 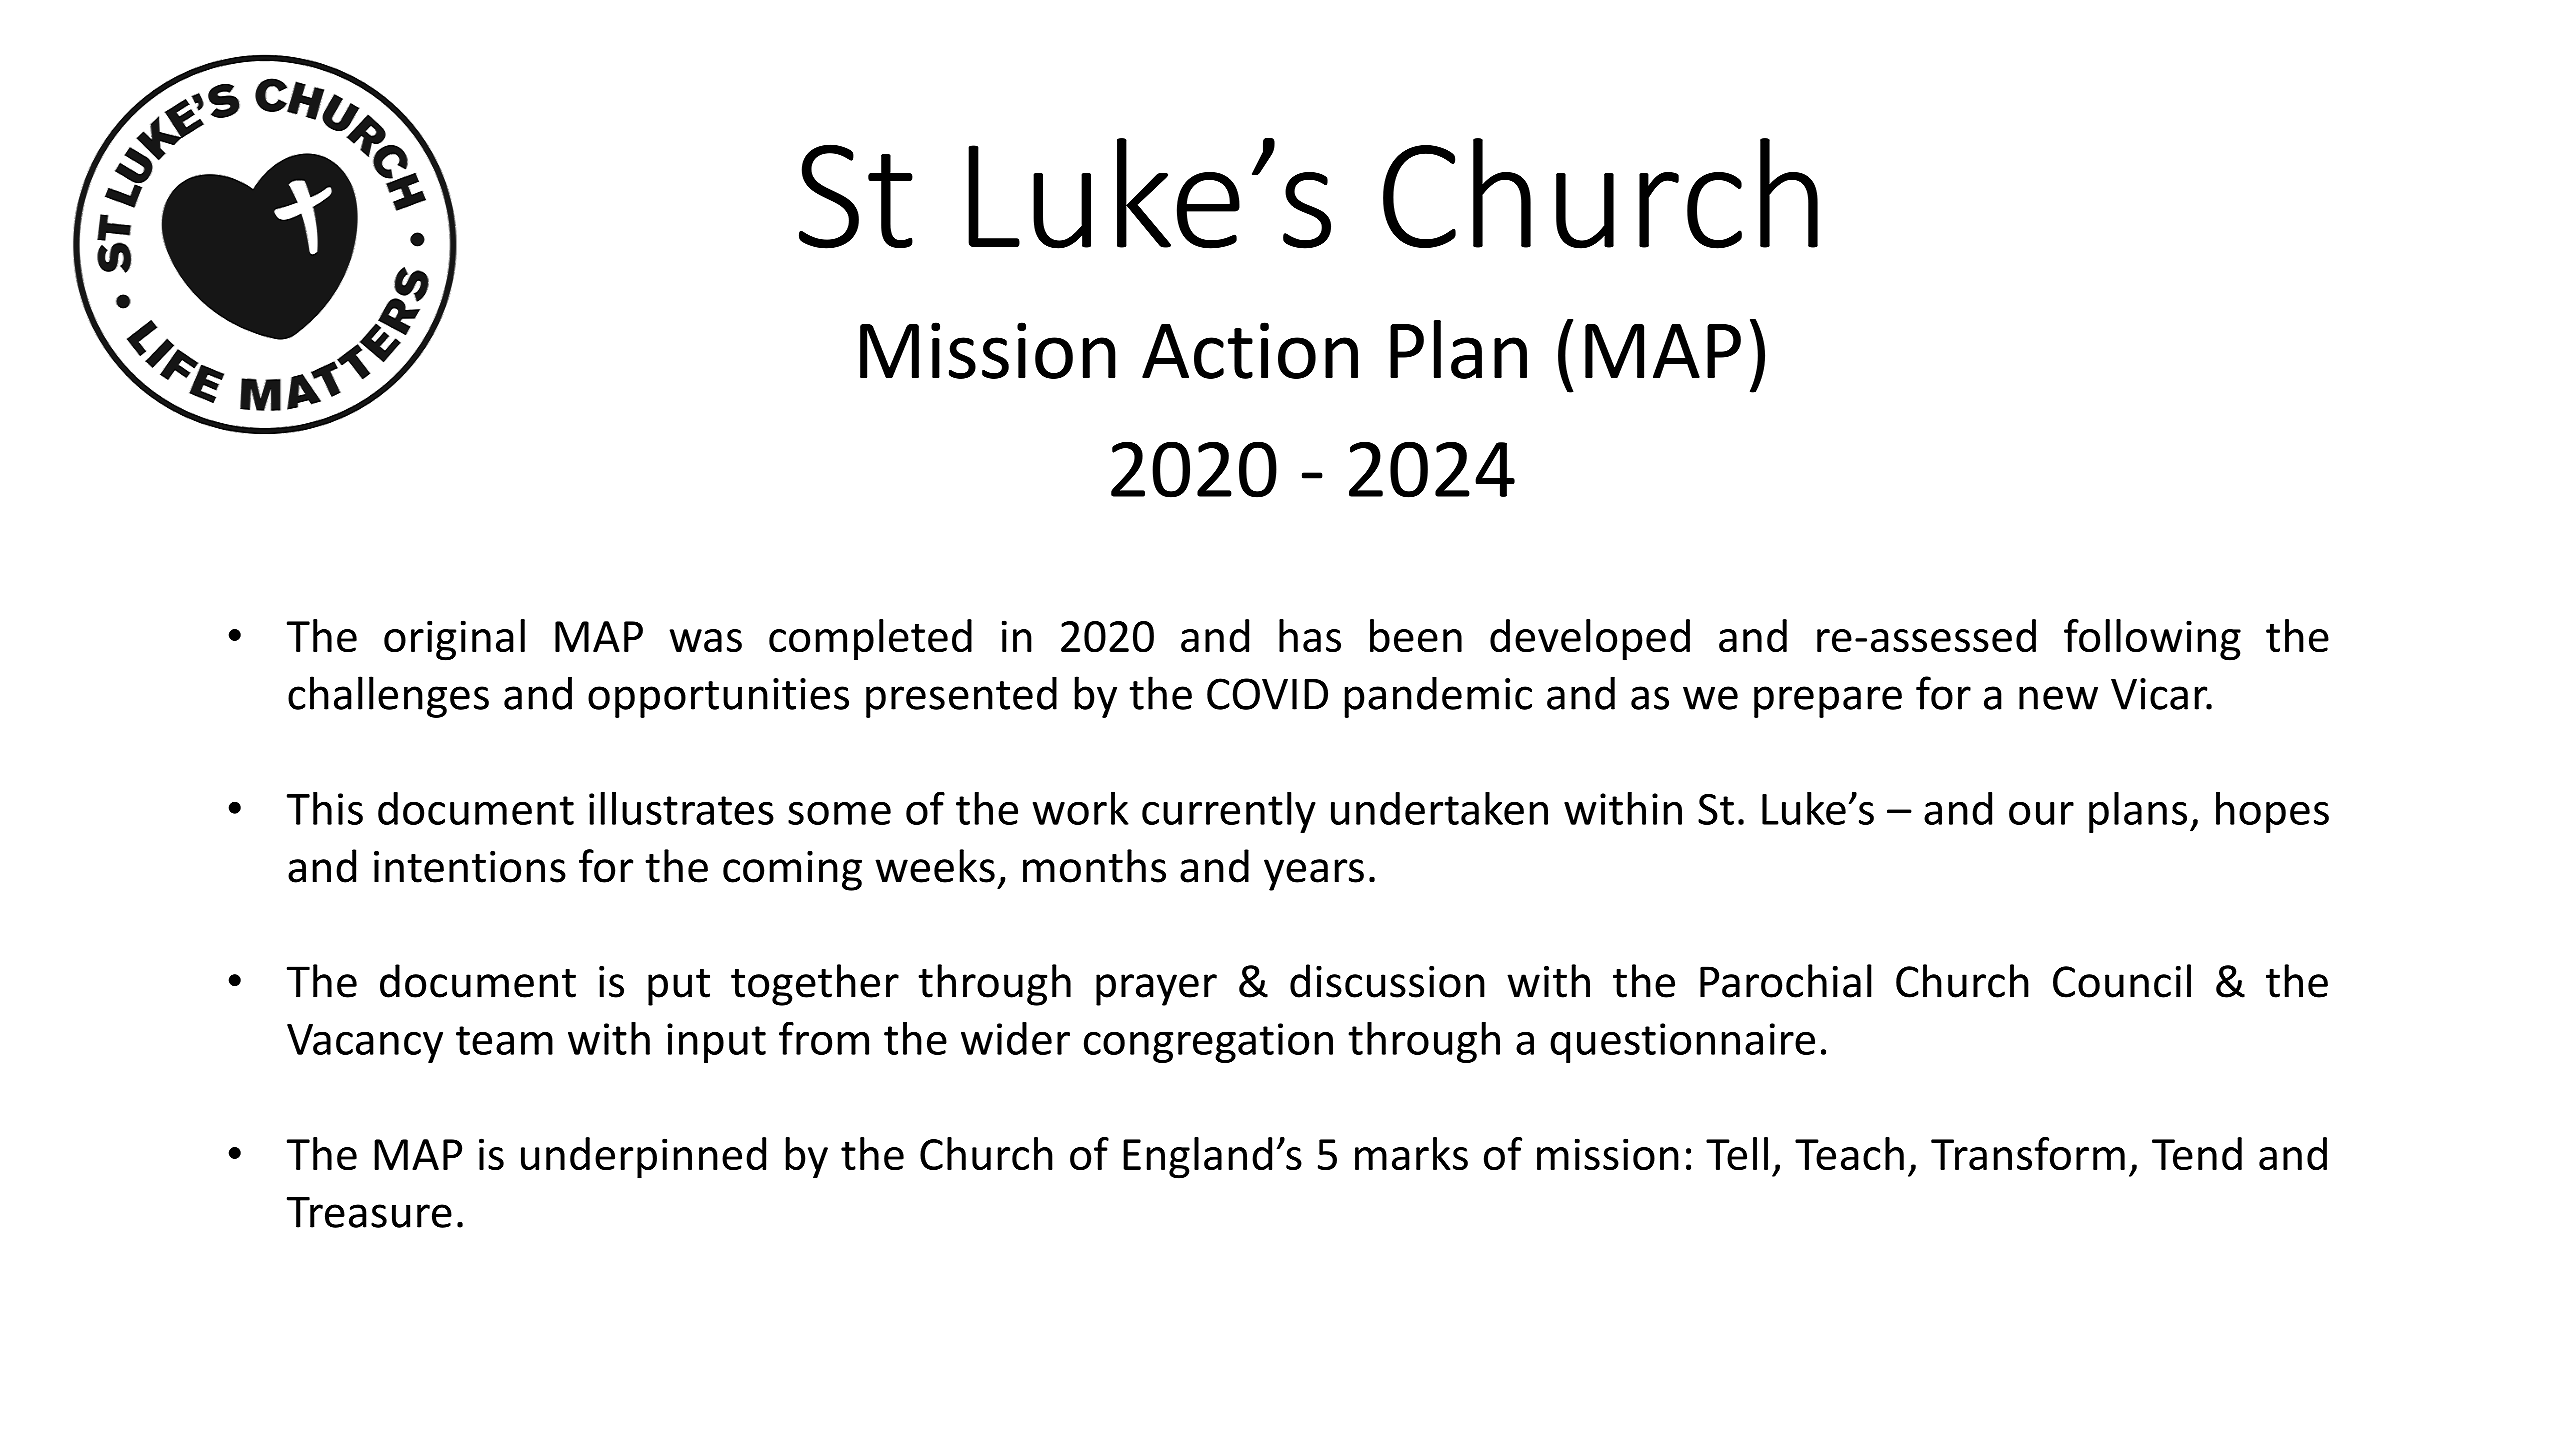 What do you see at coordinates (2152, 640) in the page?
I see `following` at bounding box center [2152, 640].
